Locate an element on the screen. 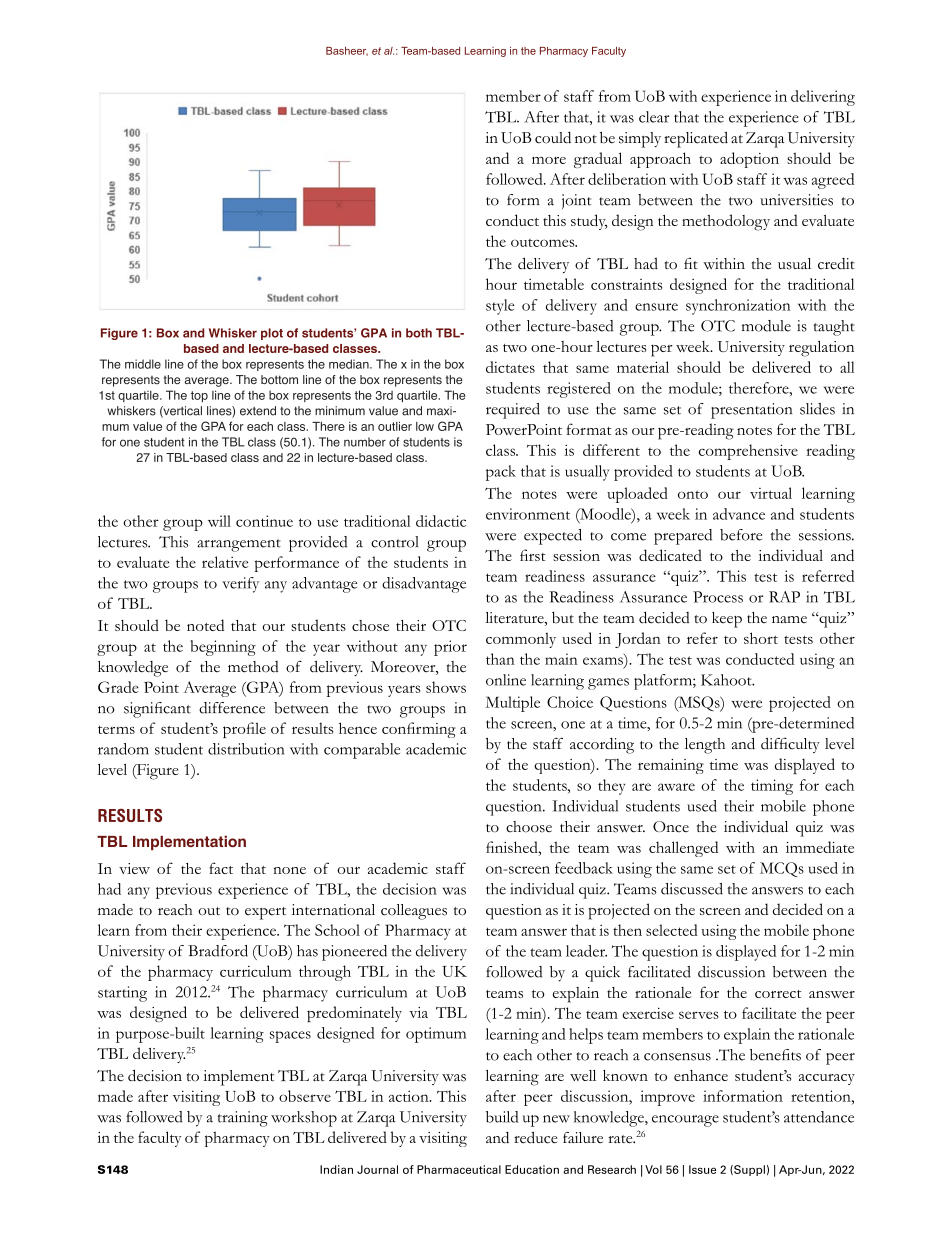  Issue is located at coordinates (702, 1169).
